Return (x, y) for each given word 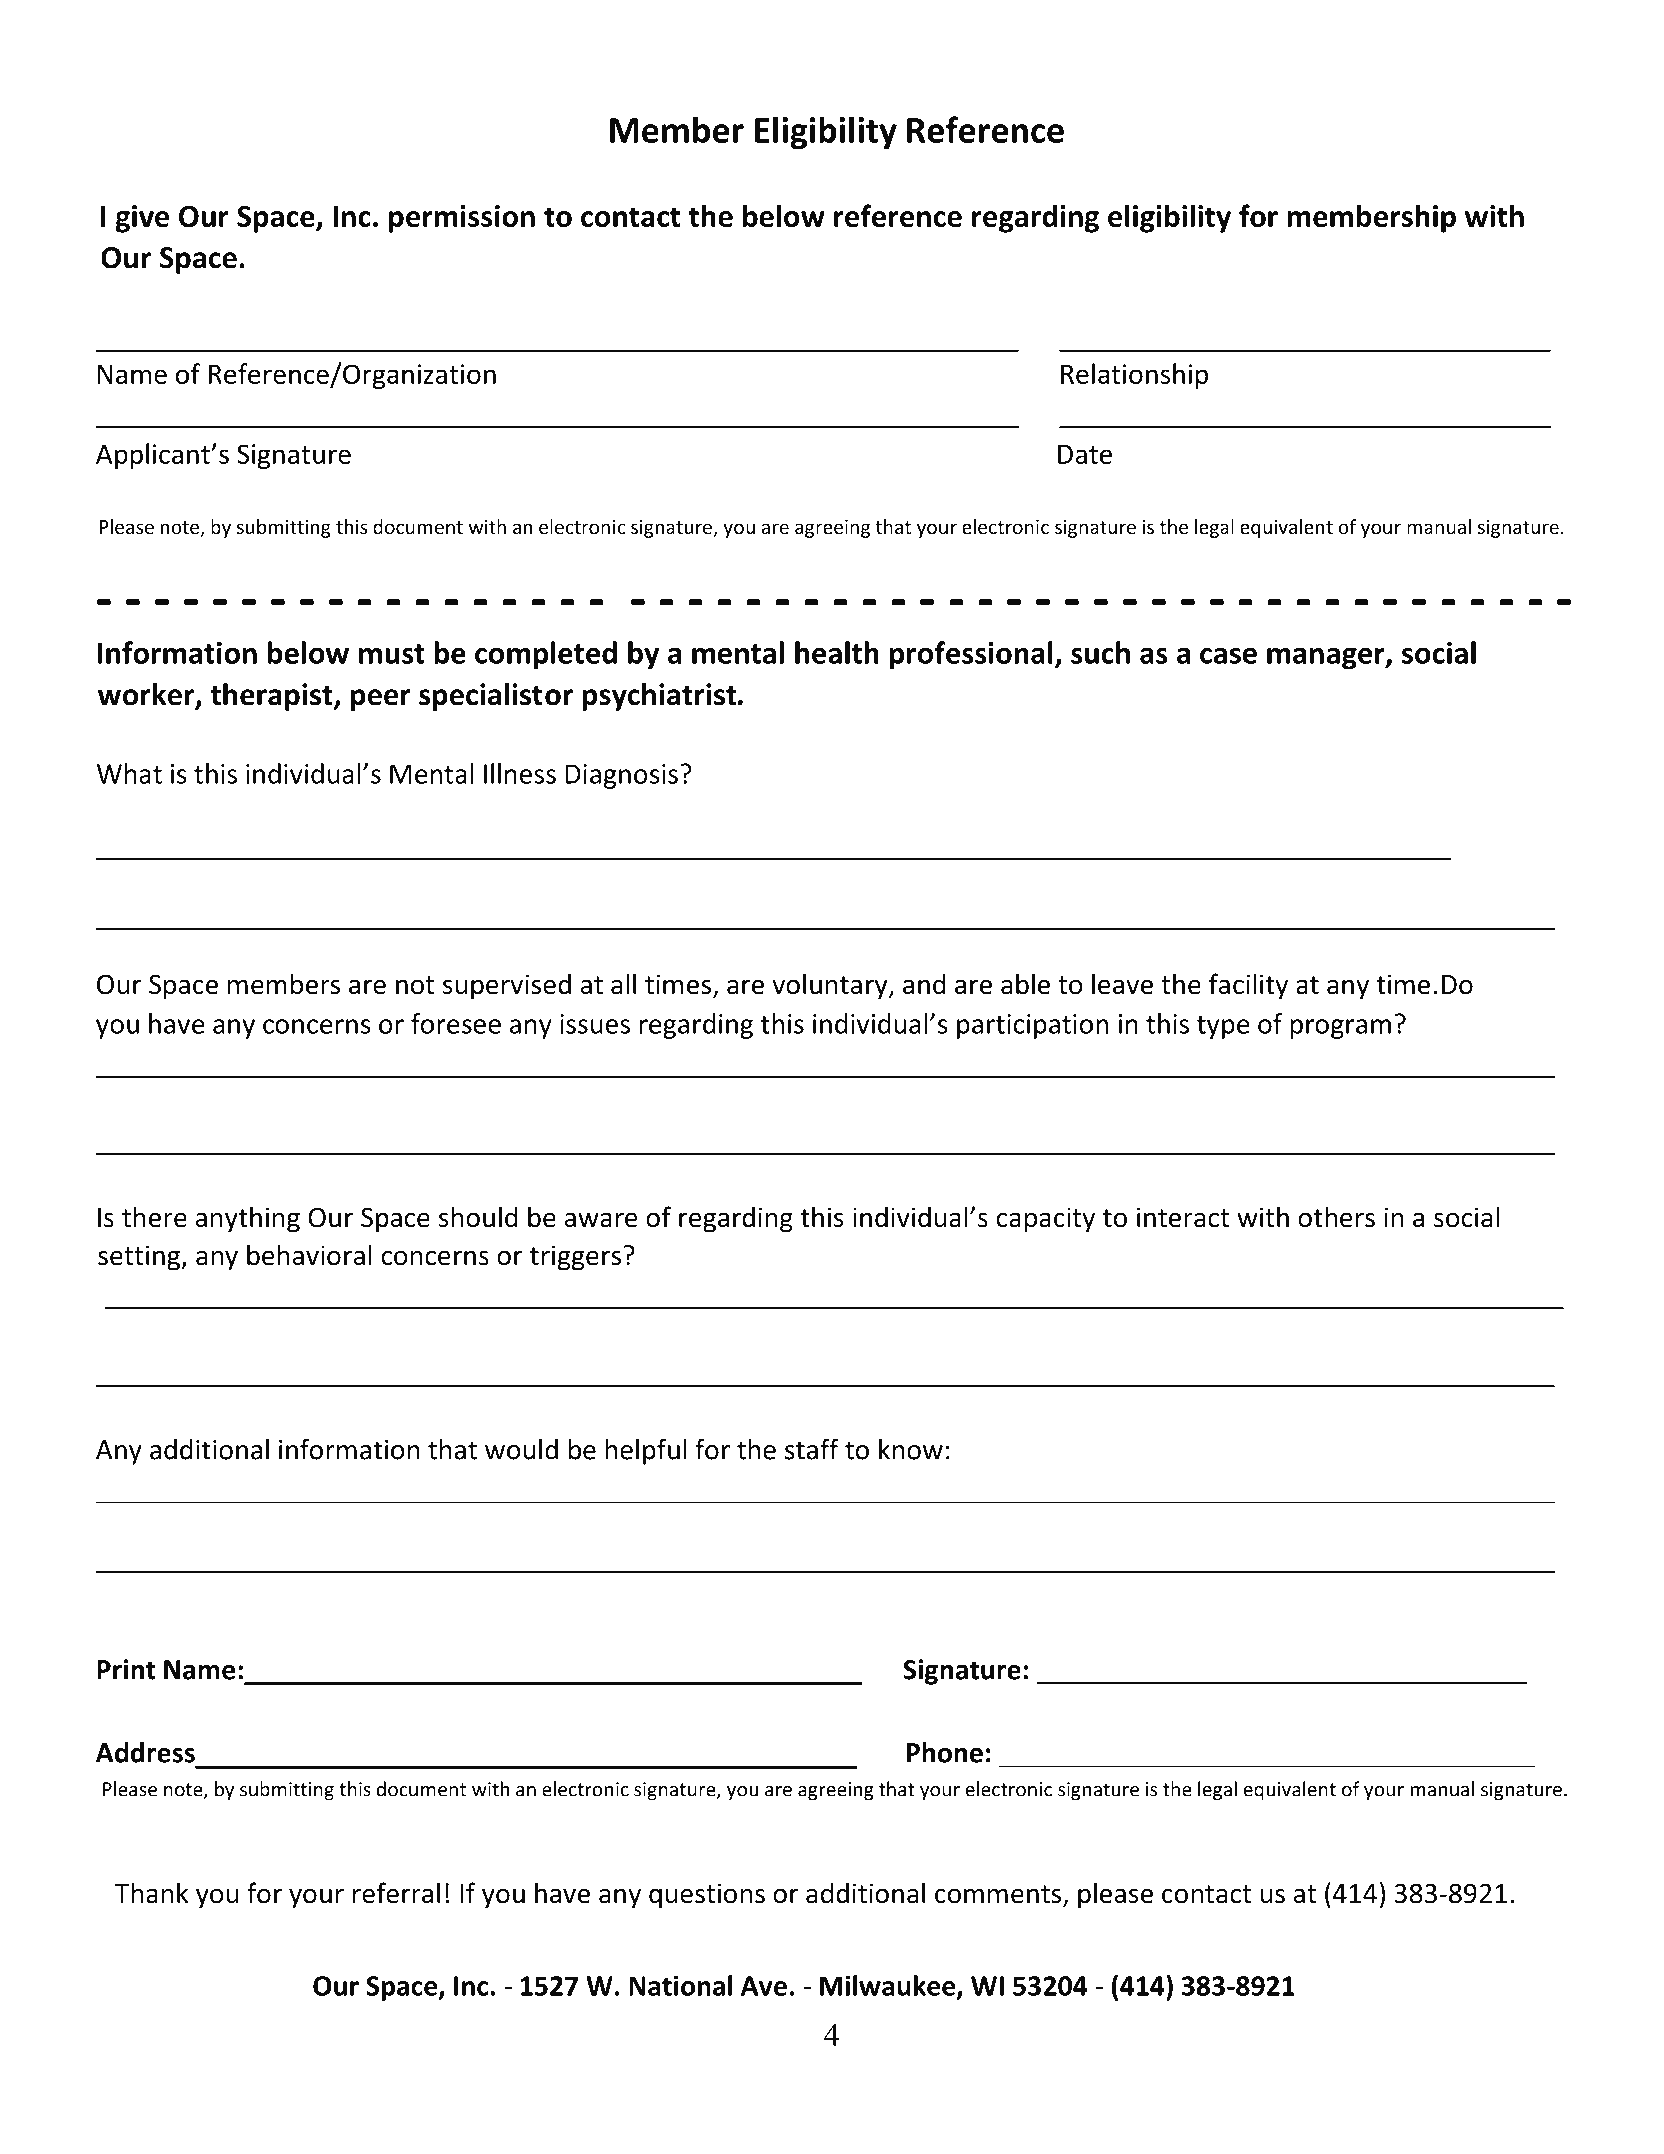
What (129, 773)
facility (1248, 986)
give (142, 219)
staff (812, 1449)
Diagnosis (621, 776)
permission (462, 219)
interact (1183, 1217)
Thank (152, 1893)
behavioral (309, 1255)
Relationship (1134, 376)
